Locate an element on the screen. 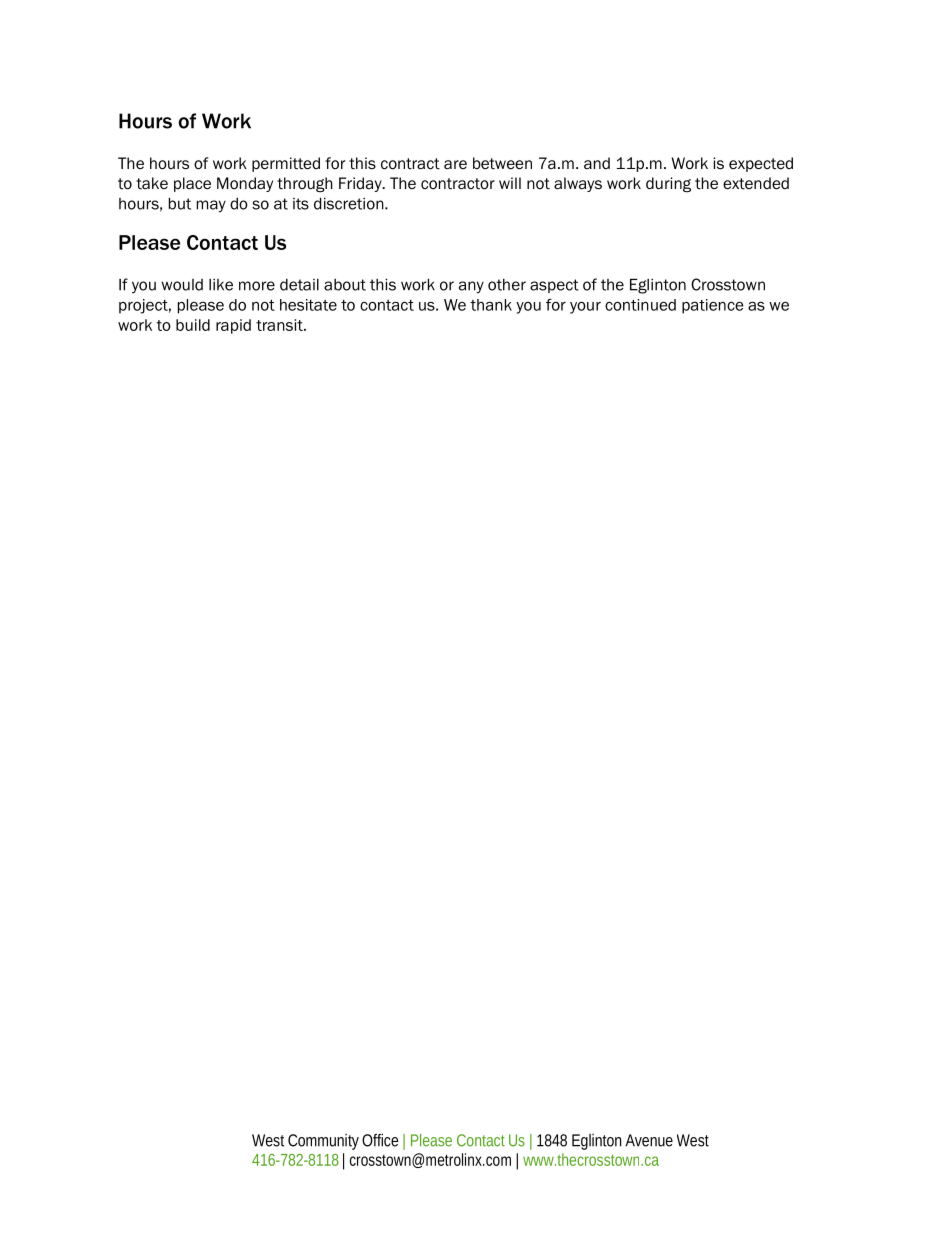 The image size is (952, 1233). hesitate is located at coordinates (308, 305).
